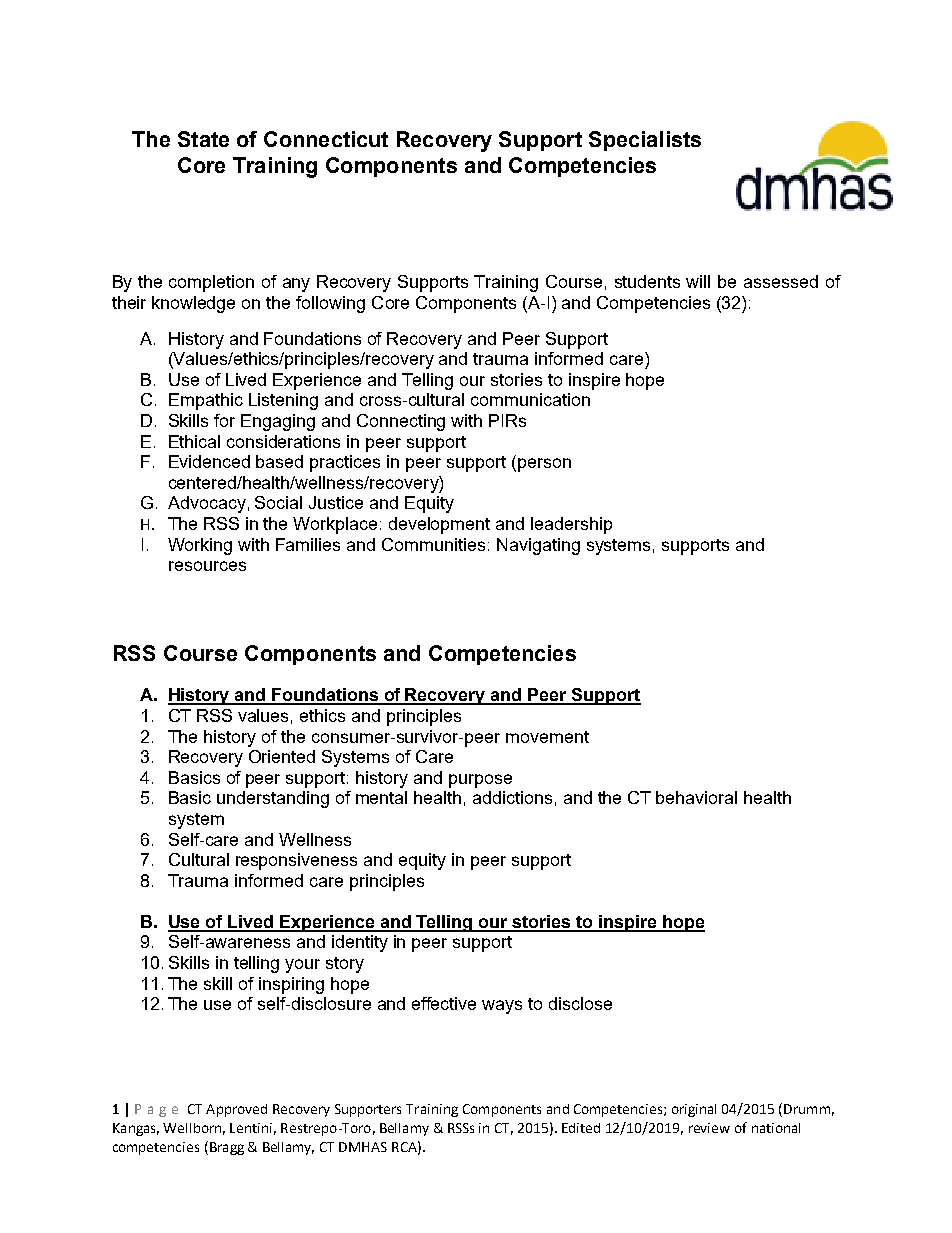 The image size is (952, 1233). Describe the element at coordinates (581, 1128) in the screenshot. I see `Edited` at that location.
